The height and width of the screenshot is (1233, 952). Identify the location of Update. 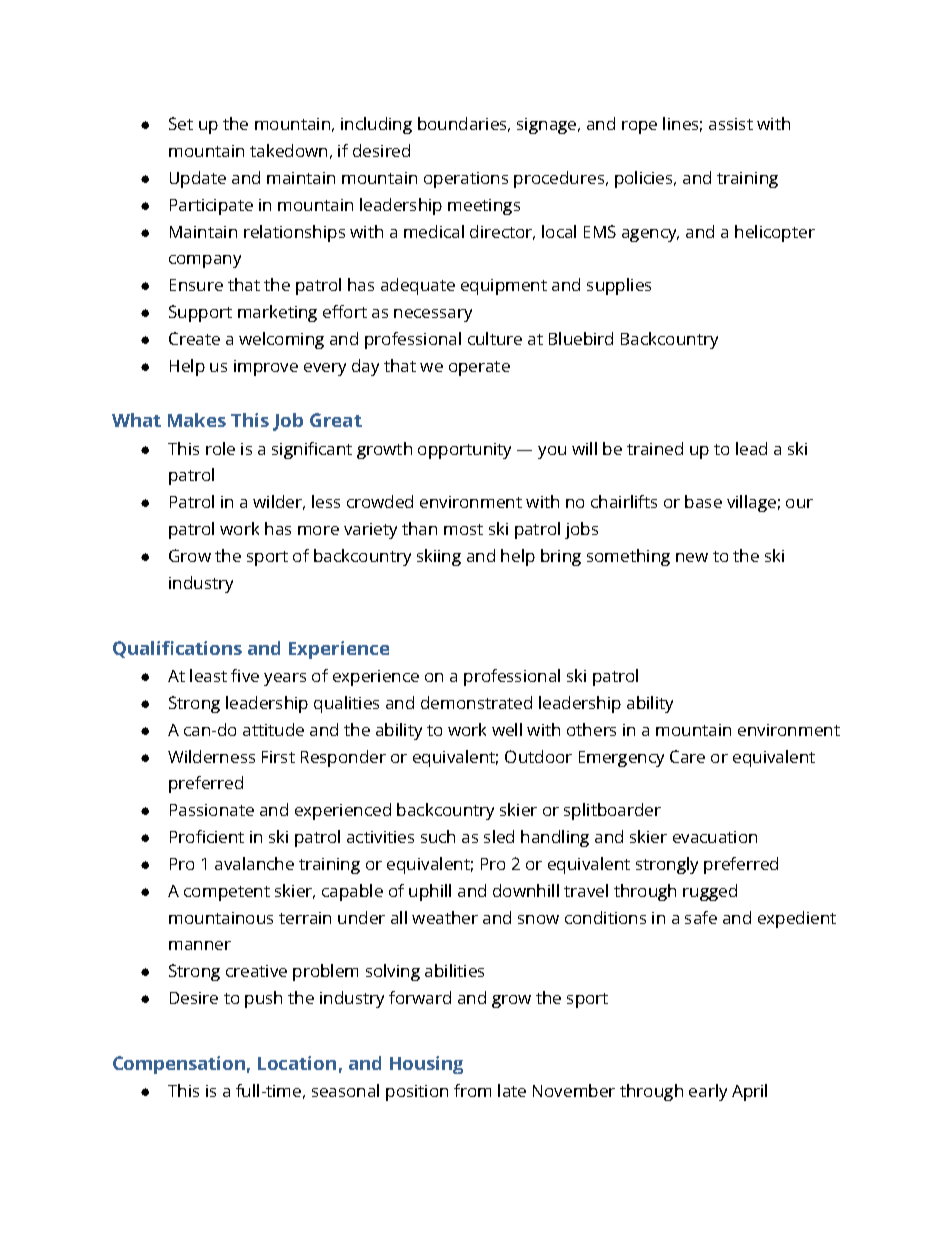
(198, 179).
